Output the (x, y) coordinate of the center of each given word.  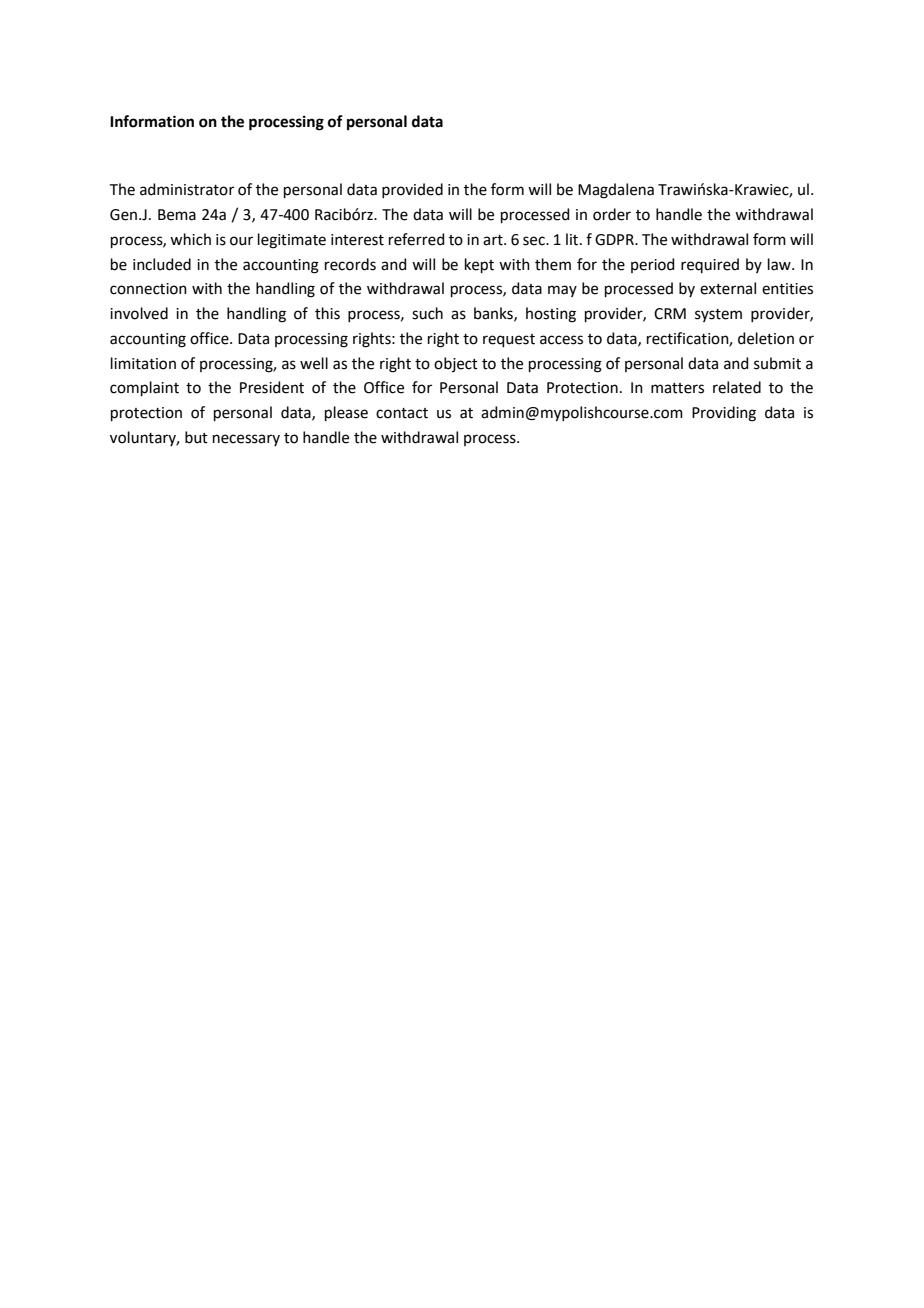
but (196, 437)
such (427, 313)
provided (412, 190)
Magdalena (616, 191)
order (612, 214)
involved (139, 313)
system (718, 315)
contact (402, 413)
